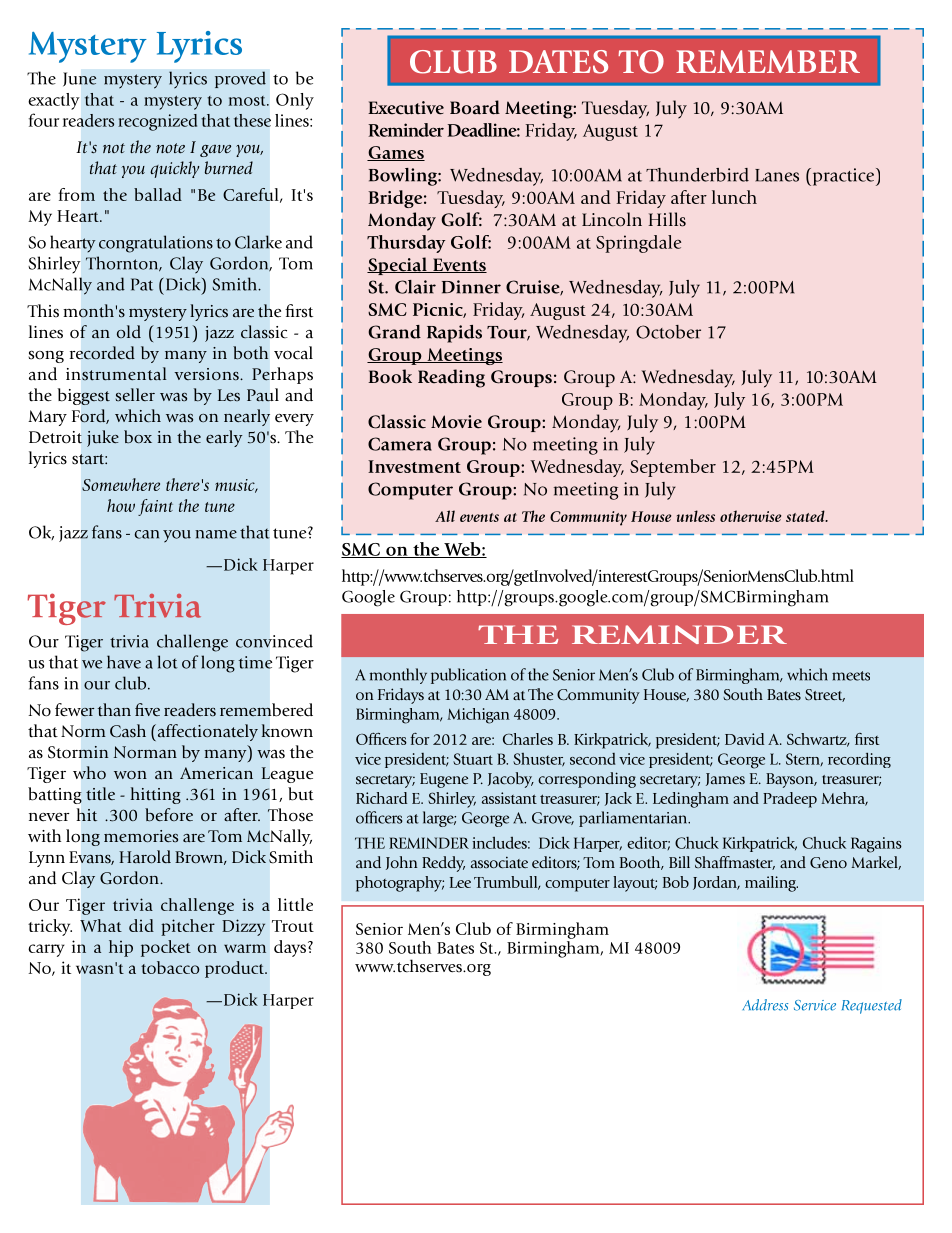 The width and height of the page is (952, 1233). What do you see at coordinates (414, 466) in the page?
I see `Investment` at bounding box center [414, 466].
